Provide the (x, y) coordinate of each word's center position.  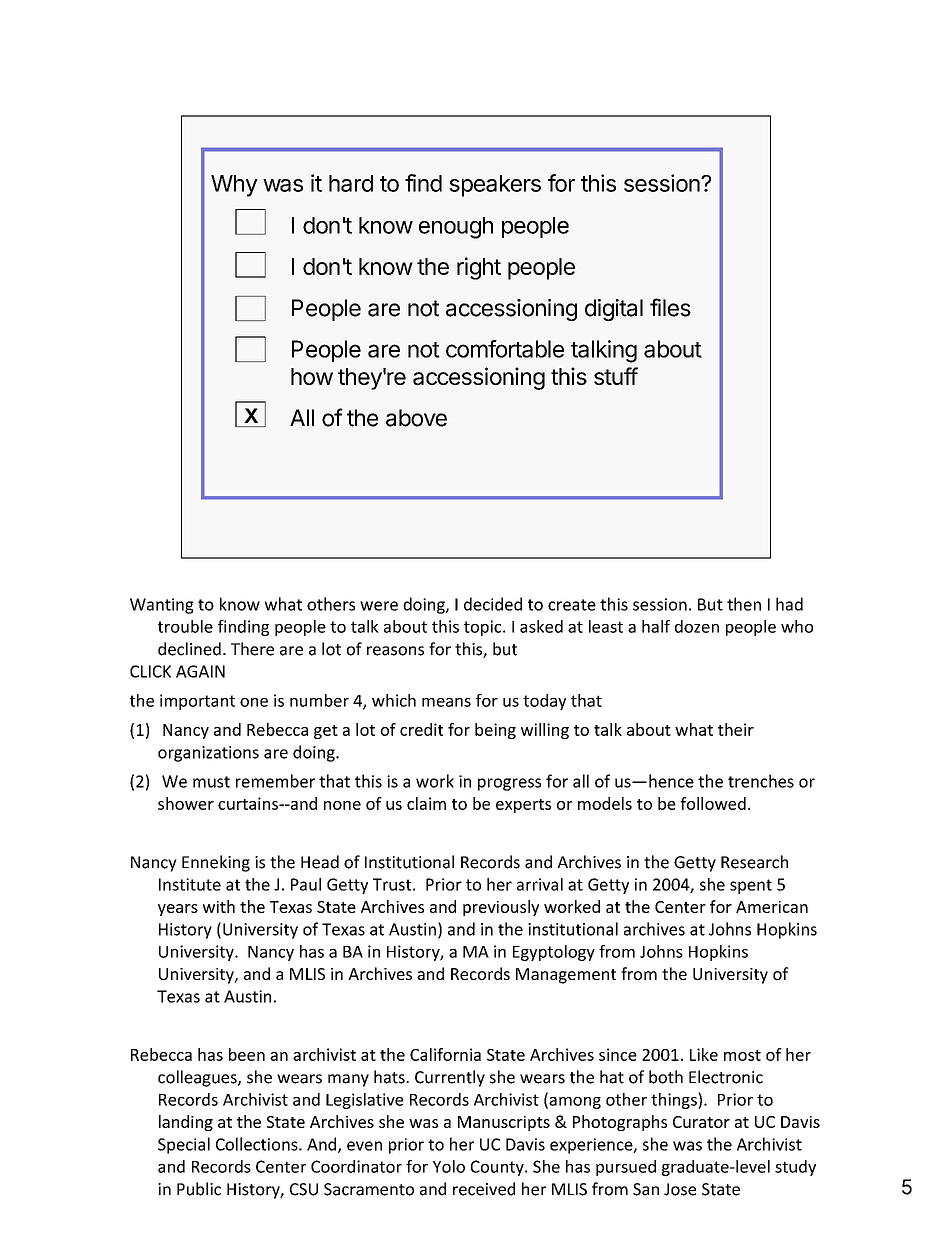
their (736, 729)
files (670, 307)
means (446, 702)
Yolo (449, 1166)
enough (456, 228)
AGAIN (200, 671)
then (744, 604)
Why (234, 186)
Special (184, 1145)
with (219, 906)
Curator (701, 1122)
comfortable (505, 349)
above (416, 418)
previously (501, 908)
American (772, 907)
